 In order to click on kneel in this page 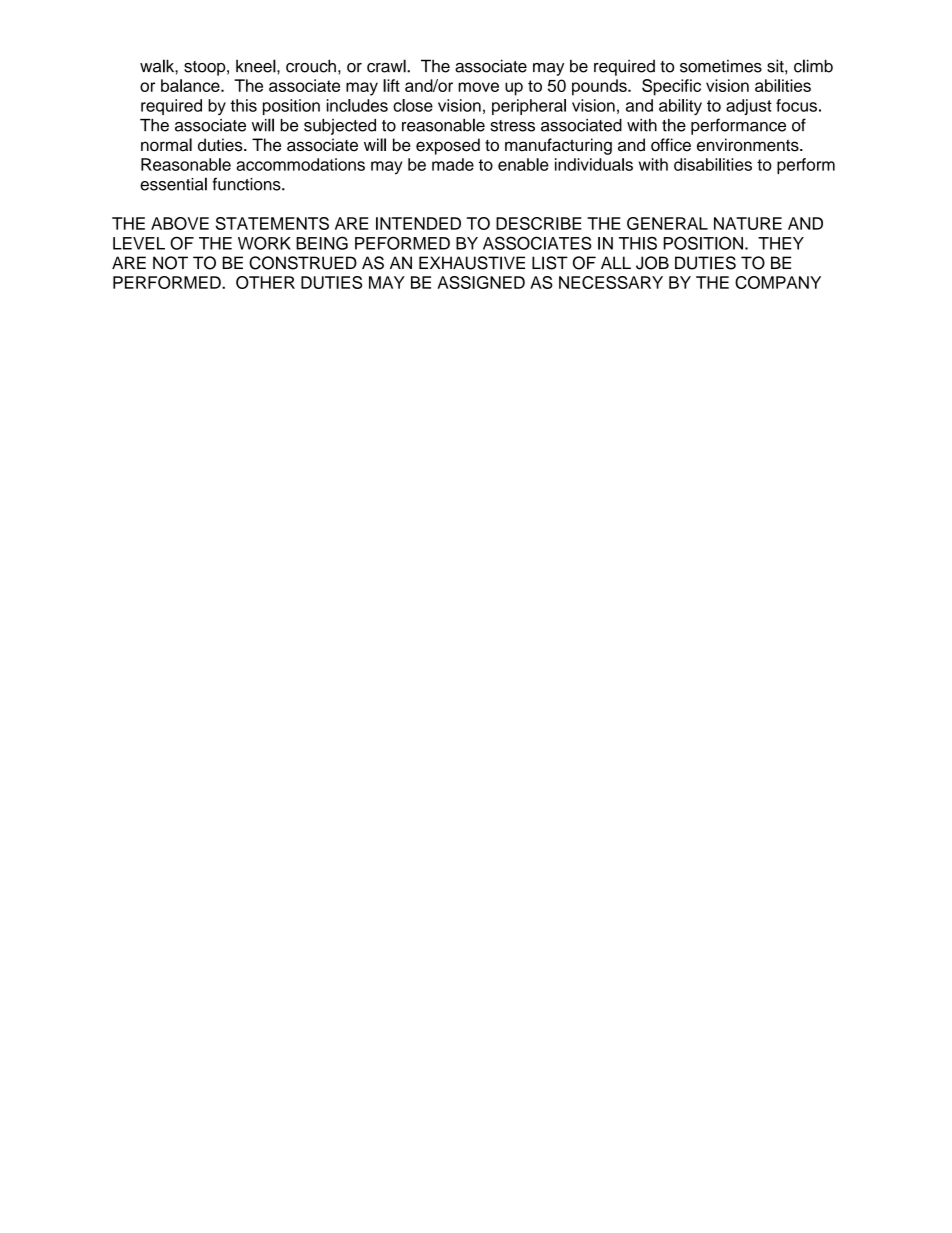, I will do `click(257, 66)`.
